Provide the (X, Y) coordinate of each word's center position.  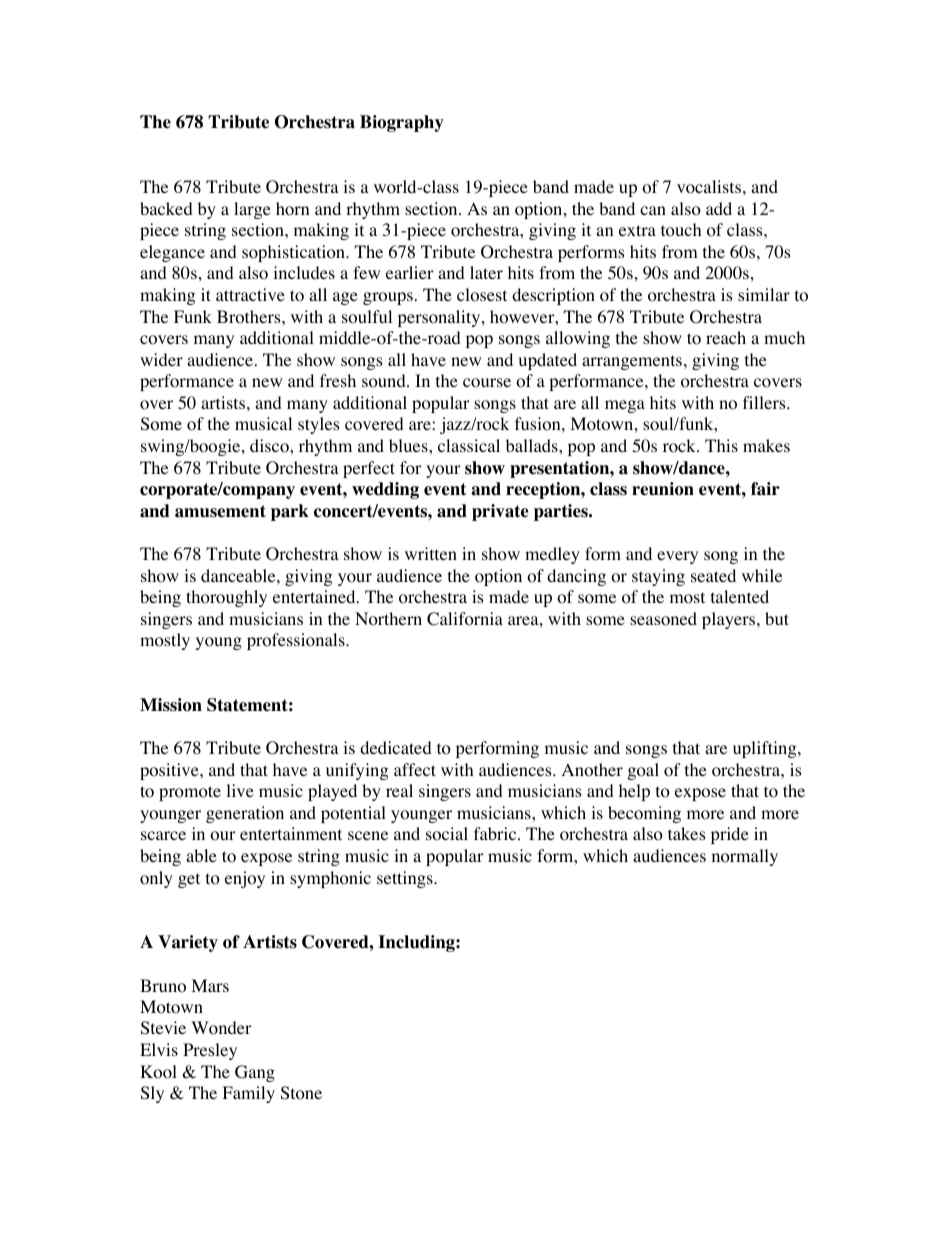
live (240, 790)
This (721, 445)
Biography (402, 123)
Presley (210, 1051)
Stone (301, 1093)
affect (415, 769)
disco (270, 446)
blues (409, 445)
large (252, 210)
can (653, 210)
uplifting (766, 749)
